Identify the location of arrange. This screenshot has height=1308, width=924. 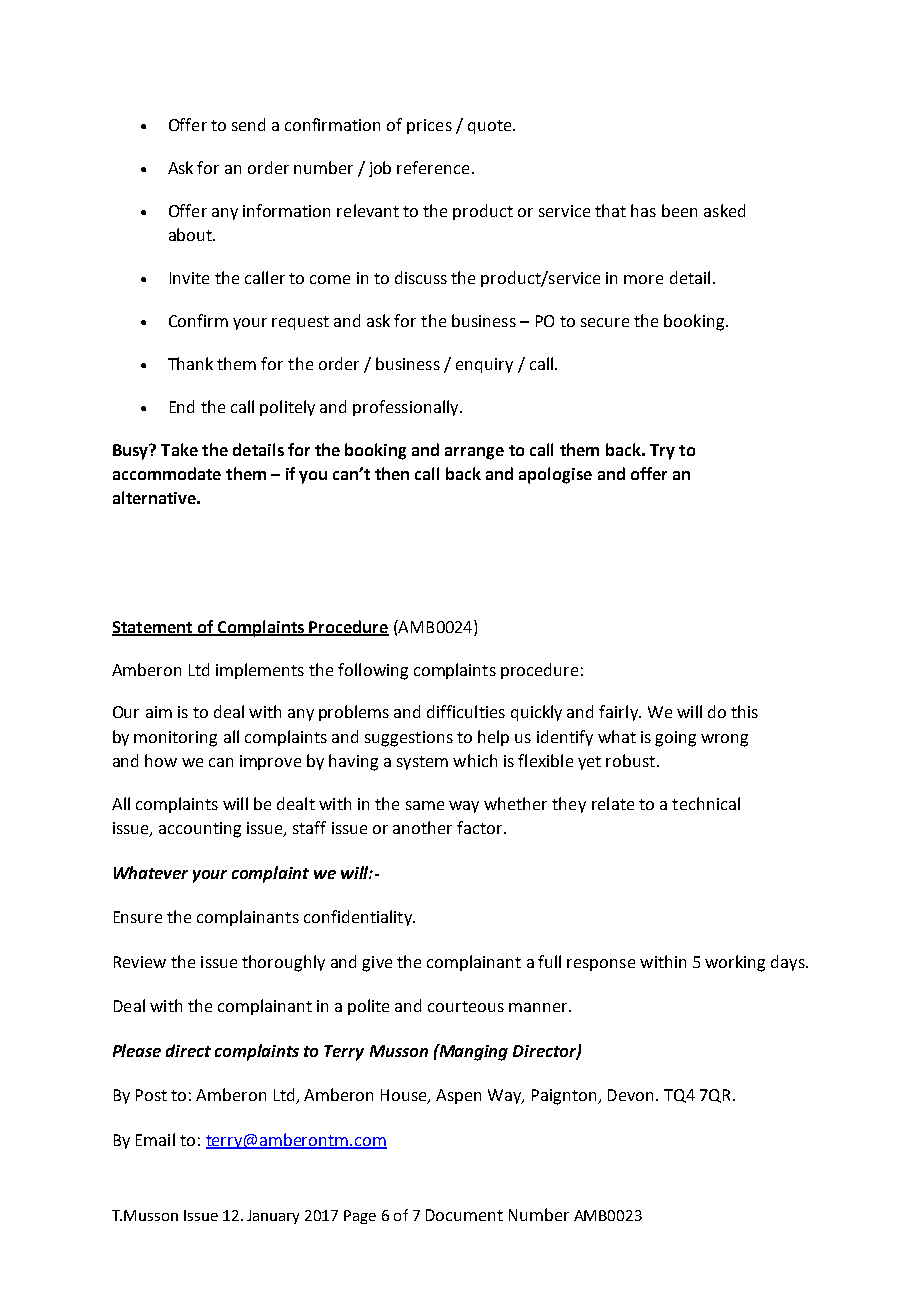
(474, 453).
